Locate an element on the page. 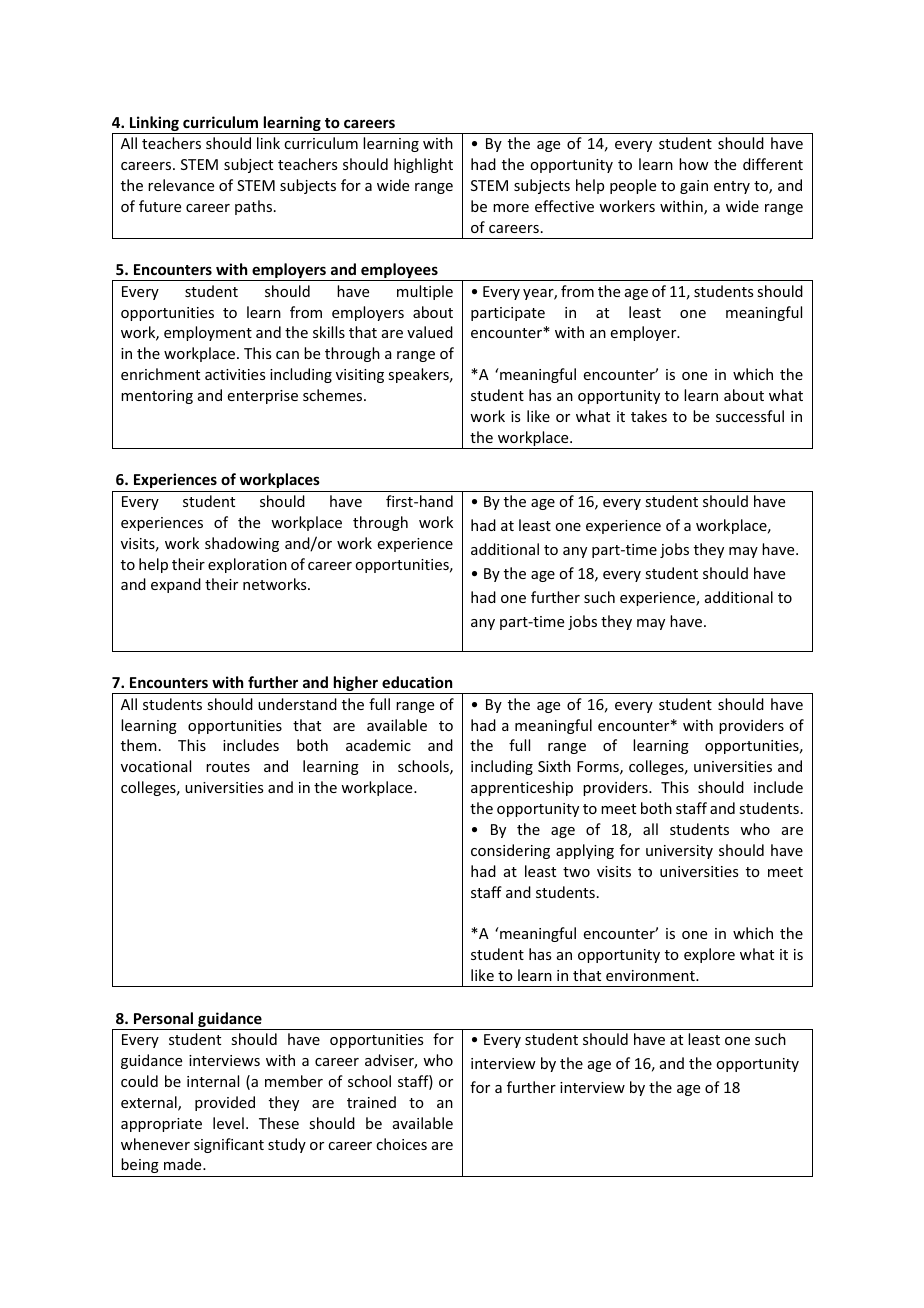 The width and height of the page is (924, 1308). routes is located at coordinates (228, 767).
